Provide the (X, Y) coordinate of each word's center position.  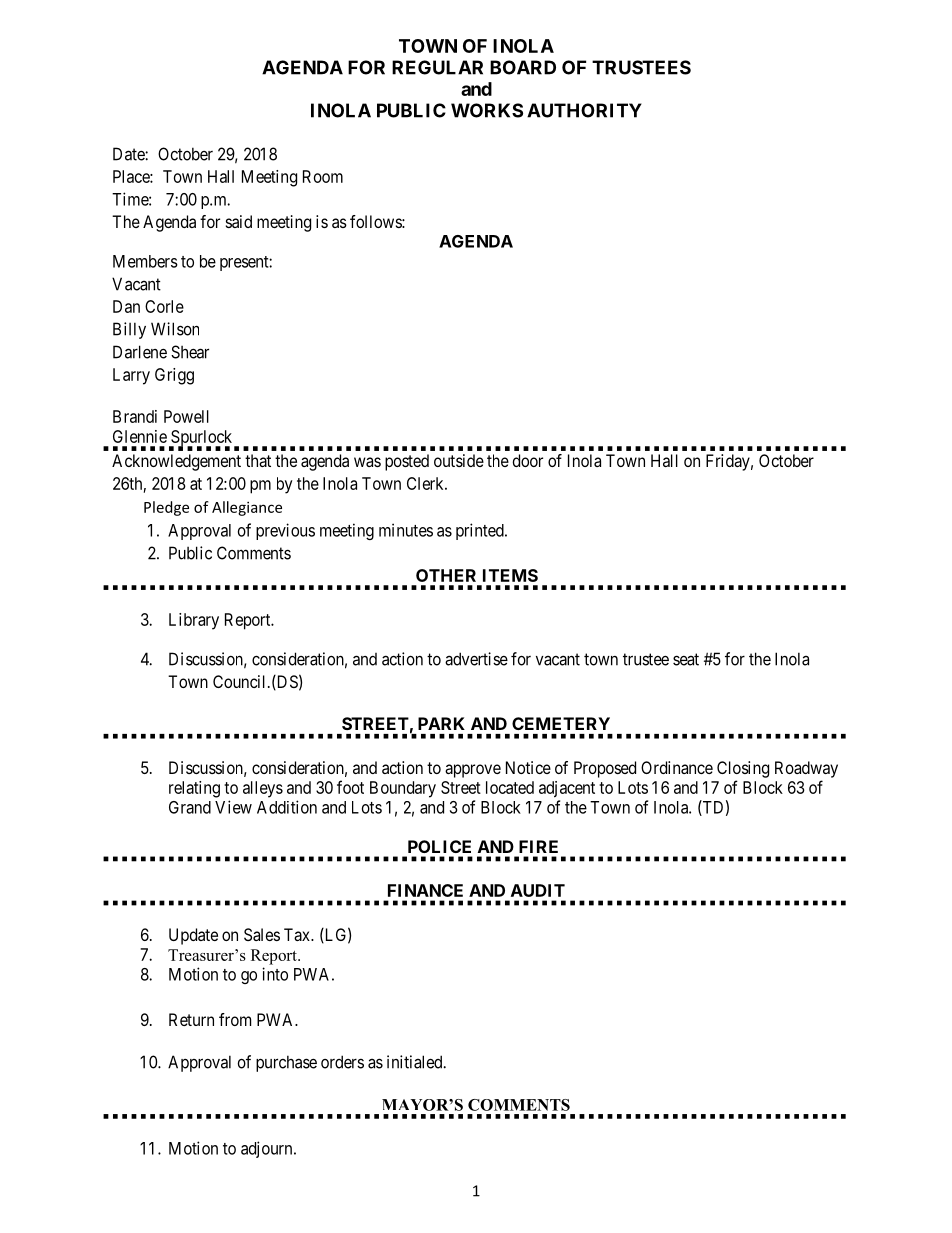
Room (323, 176)
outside (459, 460)
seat (686, 659)
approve (473, 771)
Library (194, 621)
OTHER (446, 575)
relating (194, 789)
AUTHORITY (584, 110)
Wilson (175, 329)
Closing (743, 769)
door (528, 460)
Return (191, 1019)
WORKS (487, 110)
